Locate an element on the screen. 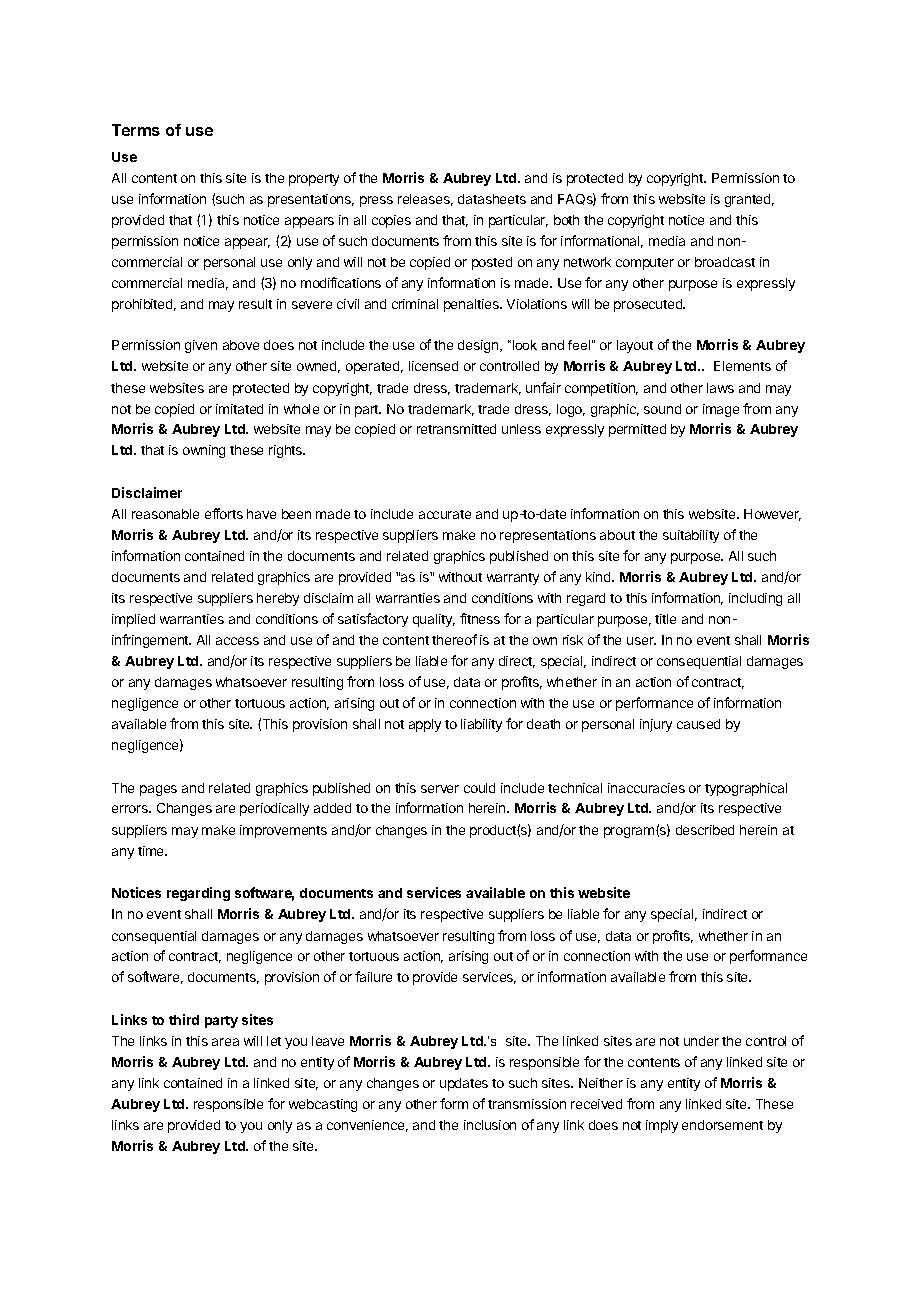 This screenshot has height=1308, width=924. copies is located at coordinates (391, 221).
